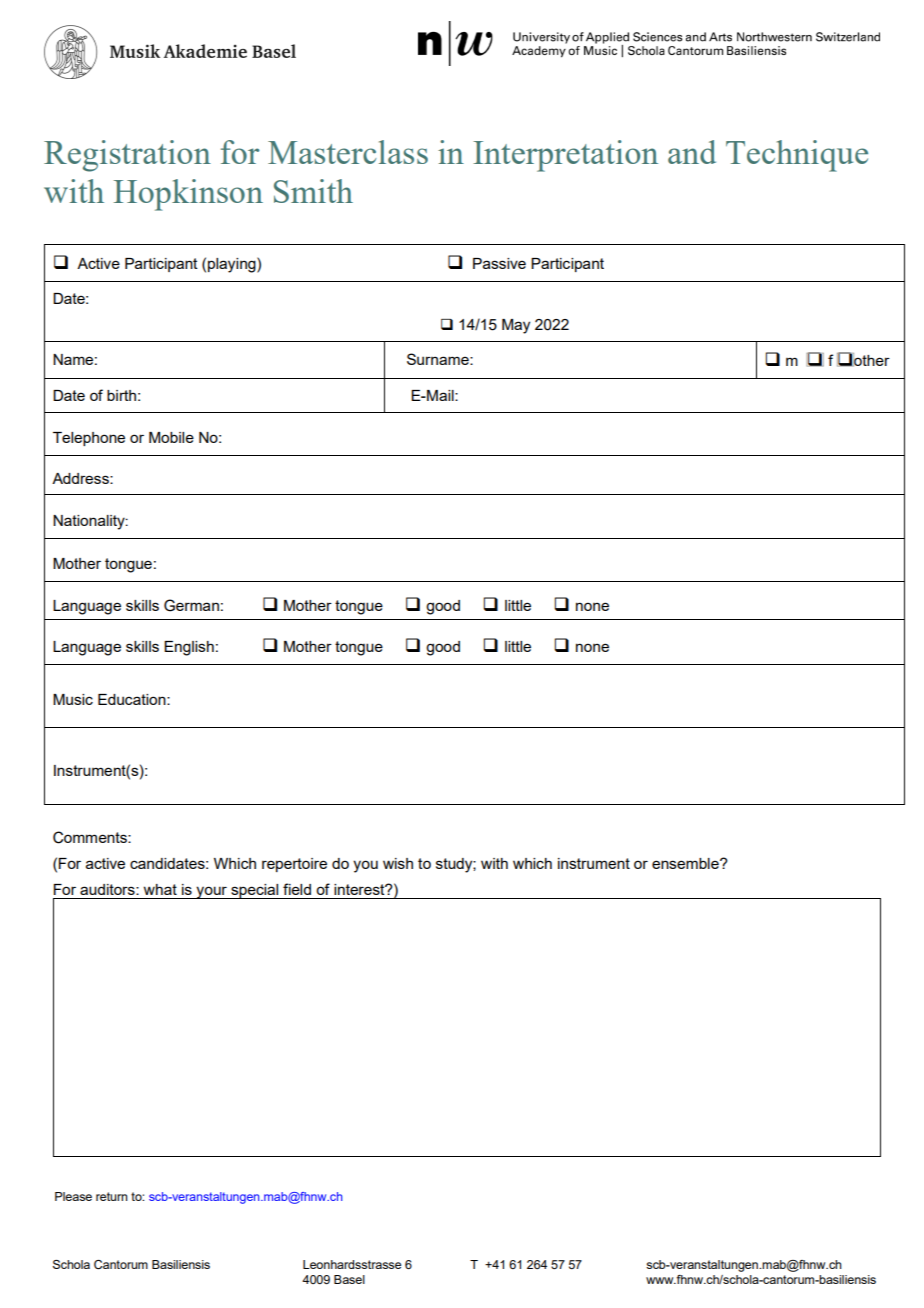 The width and height of the screenshot is (924, 1308). Describe the element at coordinates (499, 263) in the screenshot. I see `Passive` at that location.
